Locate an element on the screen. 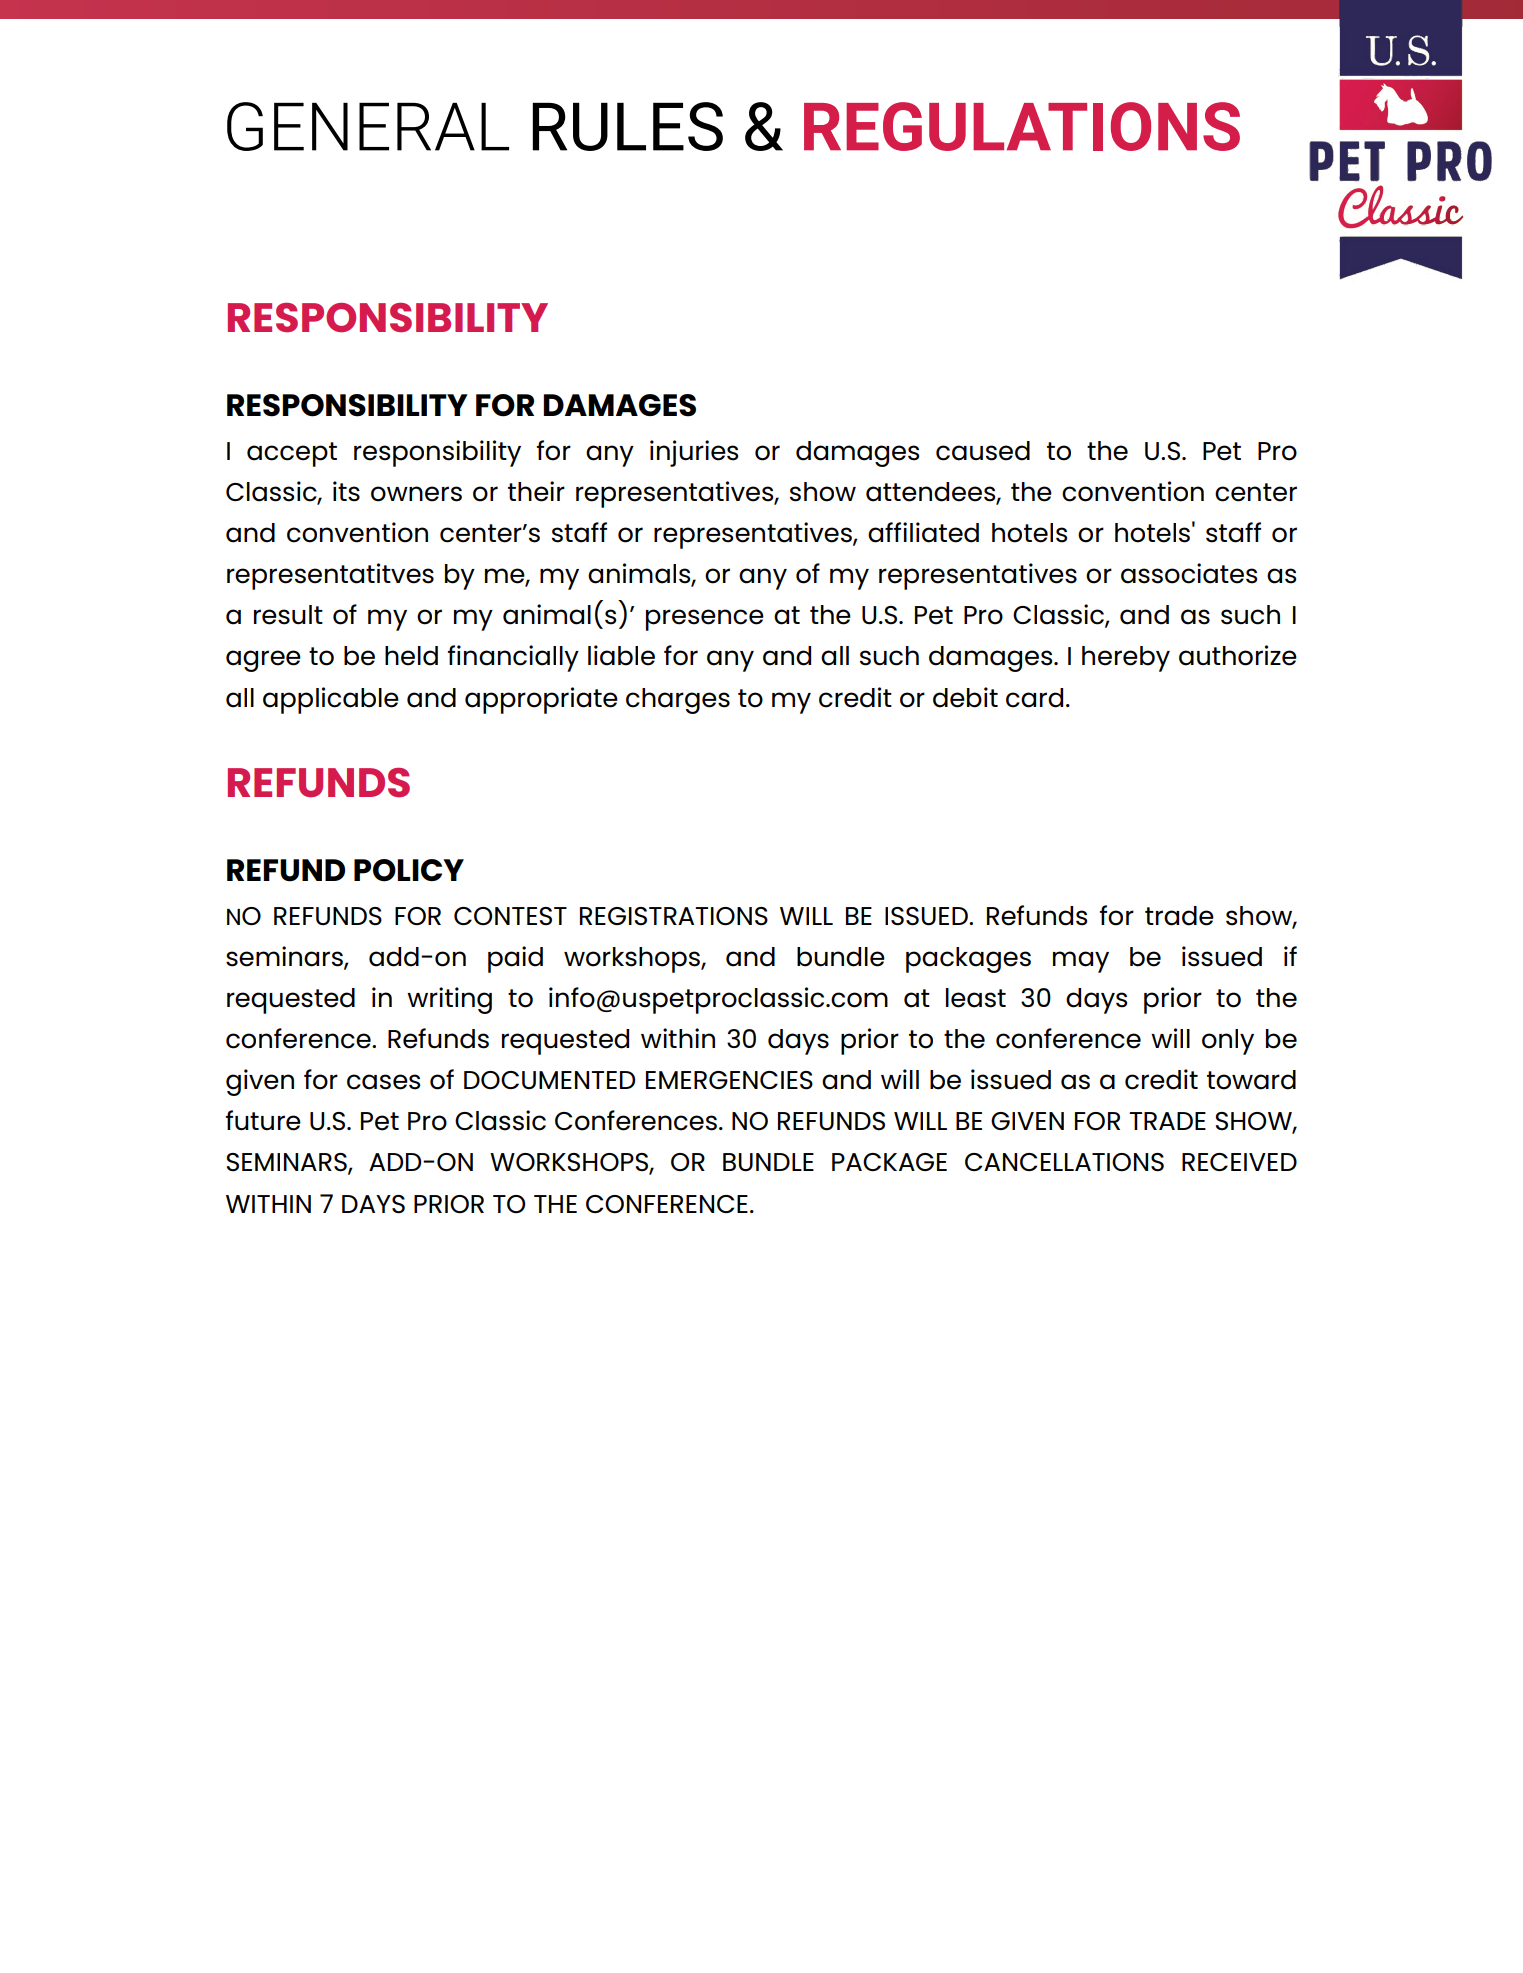 This screenshot has height=1973, width=1523. held is located at coordinates (411, 656).
